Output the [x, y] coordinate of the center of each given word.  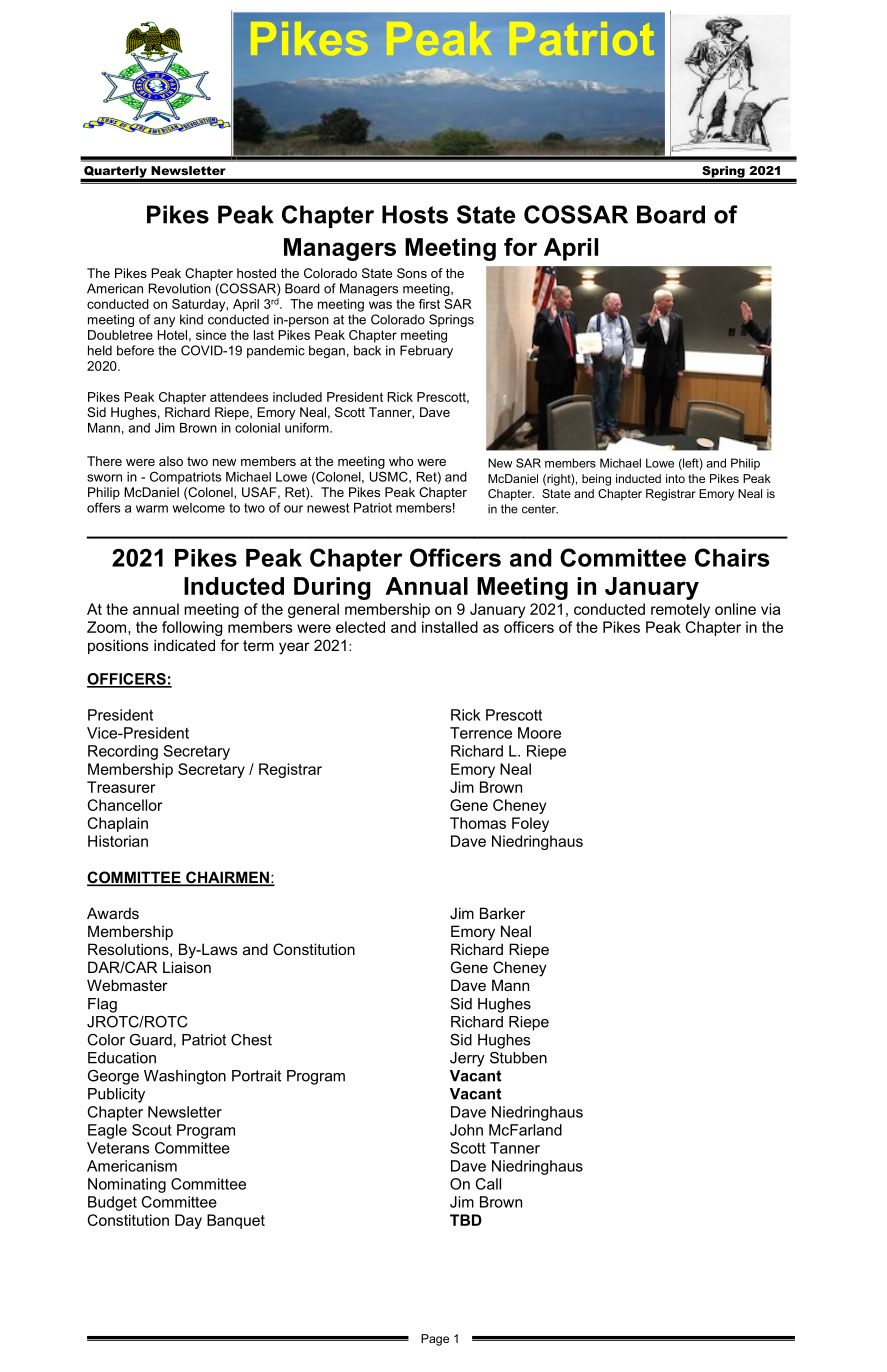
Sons [412, 273]
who [401, 461]
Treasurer [121, 787]
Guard [151, 1040]
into [675, 478]
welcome [199, 508]
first [429, 304]
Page [435, 1340]
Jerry [467, 1059]
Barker [502, 913]
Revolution [180, 288]
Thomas [478, 823]
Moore [539, 733]
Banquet [236, 1221]
